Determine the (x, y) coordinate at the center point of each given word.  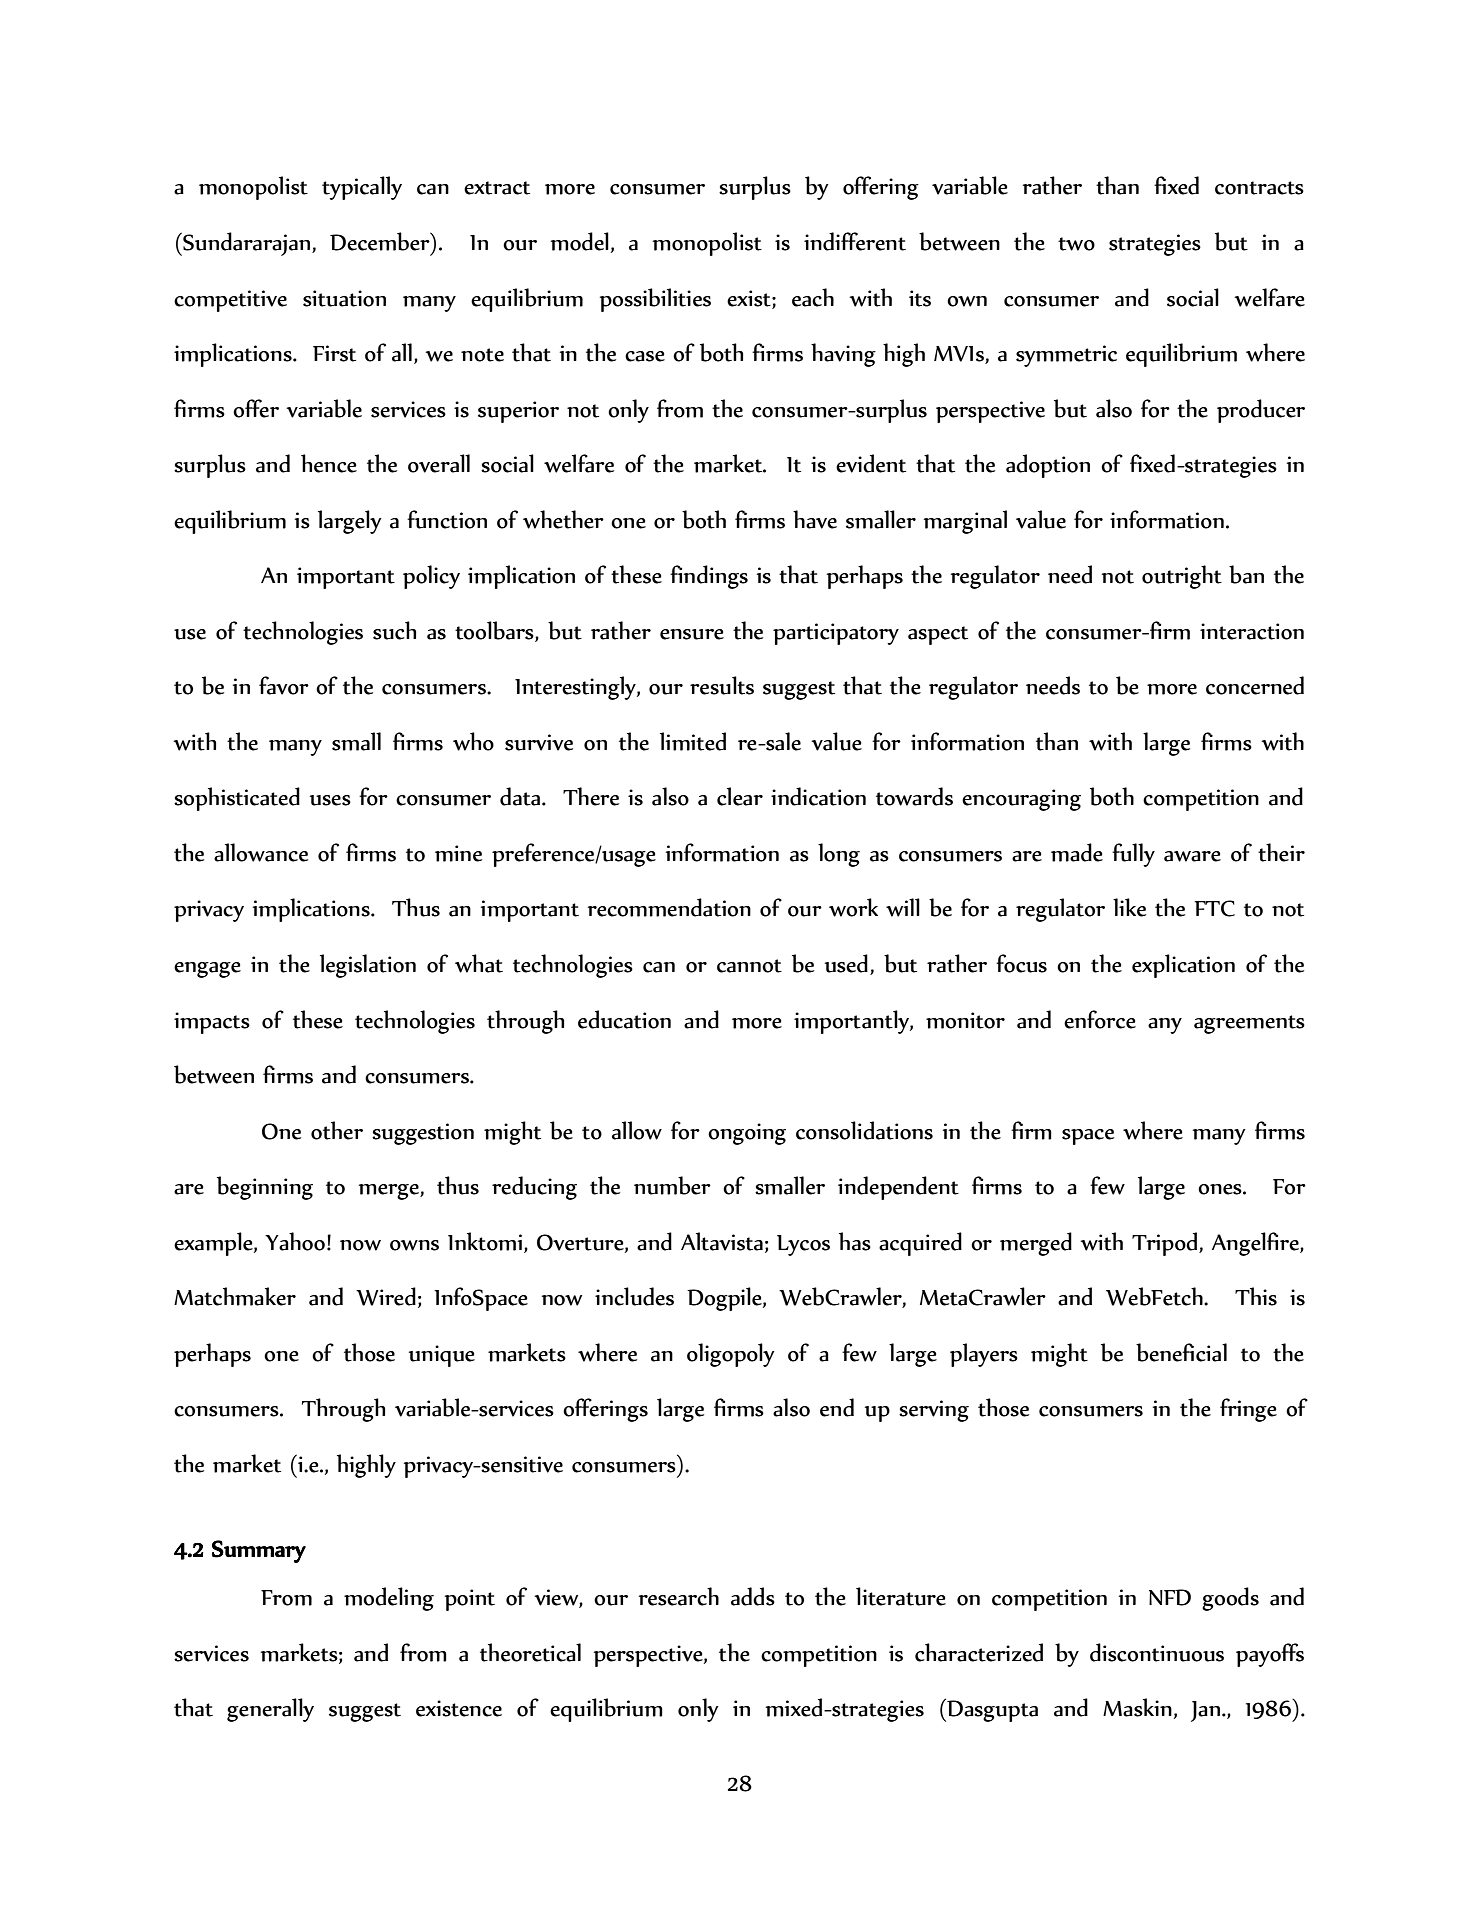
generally (270, 1710)
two (1076, 244)
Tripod (1166, 1244)
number (672, 1185)
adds (753, 1596)
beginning (265, 1188)
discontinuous (1157, 1652)
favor (284, 685)
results (722, 685)
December (381, 241)
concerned (1255, 685)
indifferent (855, 241)
